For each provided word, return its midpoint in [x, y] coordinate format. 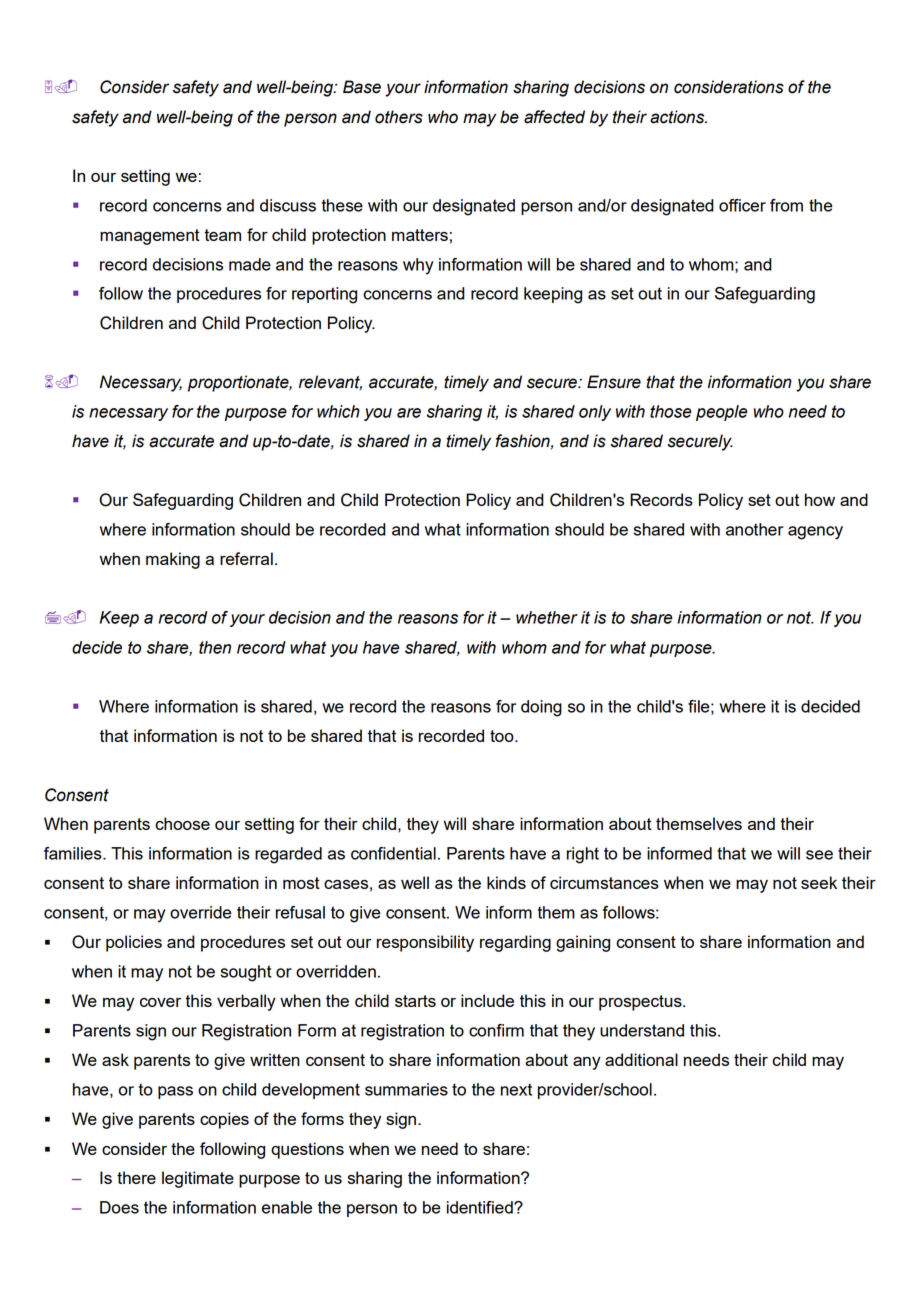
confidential [393, 853]
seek [819, 882]
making [173, 560]
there [136, 1177]
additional [641, 1059]
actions [678, 117]
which [338, 411]
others [399, 117]
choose [182, 823]
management [150, 237]
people [721, 413]
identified [481, 1207]
